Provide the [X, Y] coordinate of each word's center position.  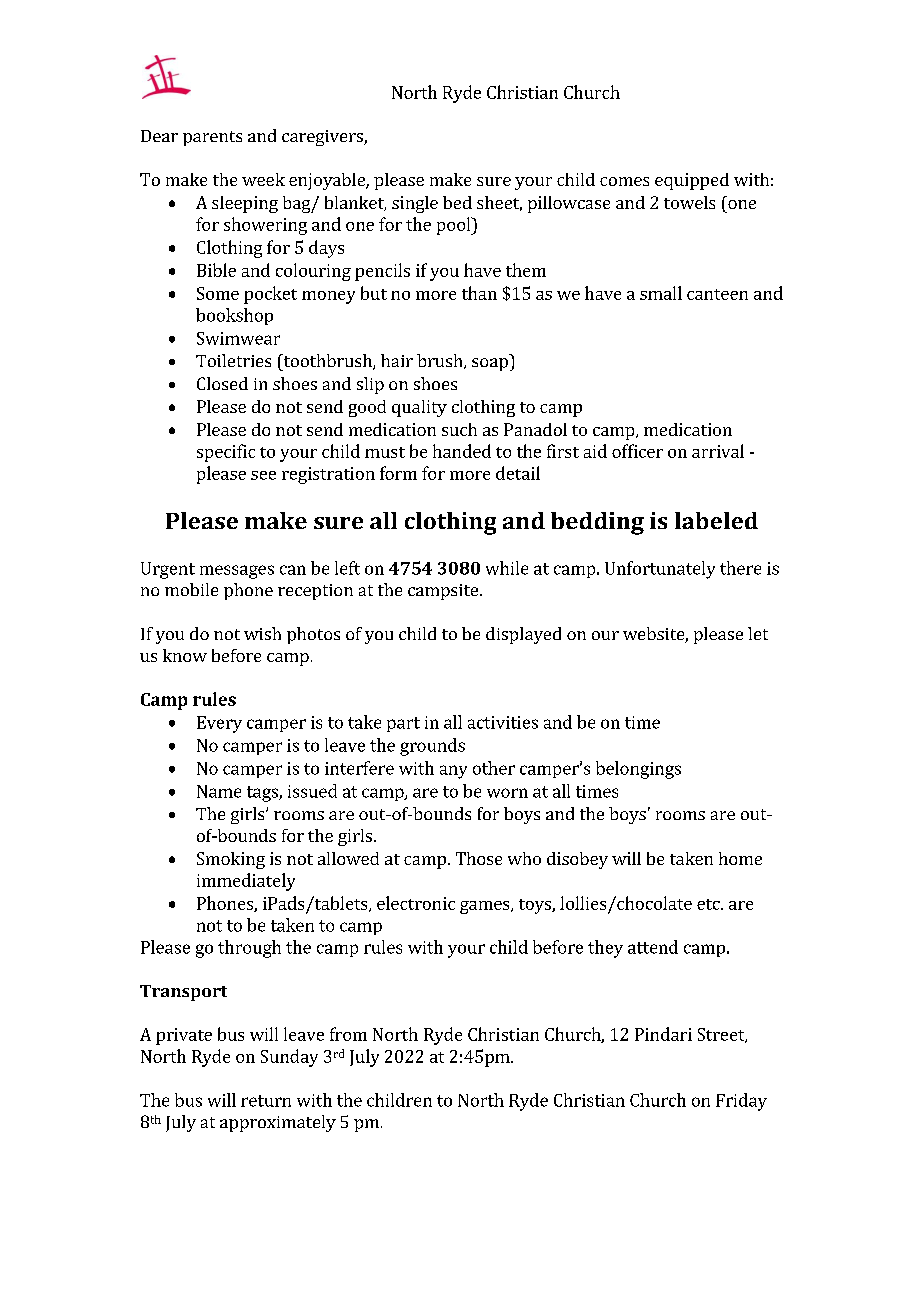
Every [219, 724]
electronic [416, 903]
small [661, 293]
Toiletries [233, 360]
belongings [638, 770]
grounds [432, 747]
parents [212, 138]
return [266, 1101]
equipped [692, 181]
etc [709, 904]
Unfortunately [660, 570]
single [415, 204]
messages [237, 572]
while [507, 568]
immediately [246, 882]
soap [490, 364]
